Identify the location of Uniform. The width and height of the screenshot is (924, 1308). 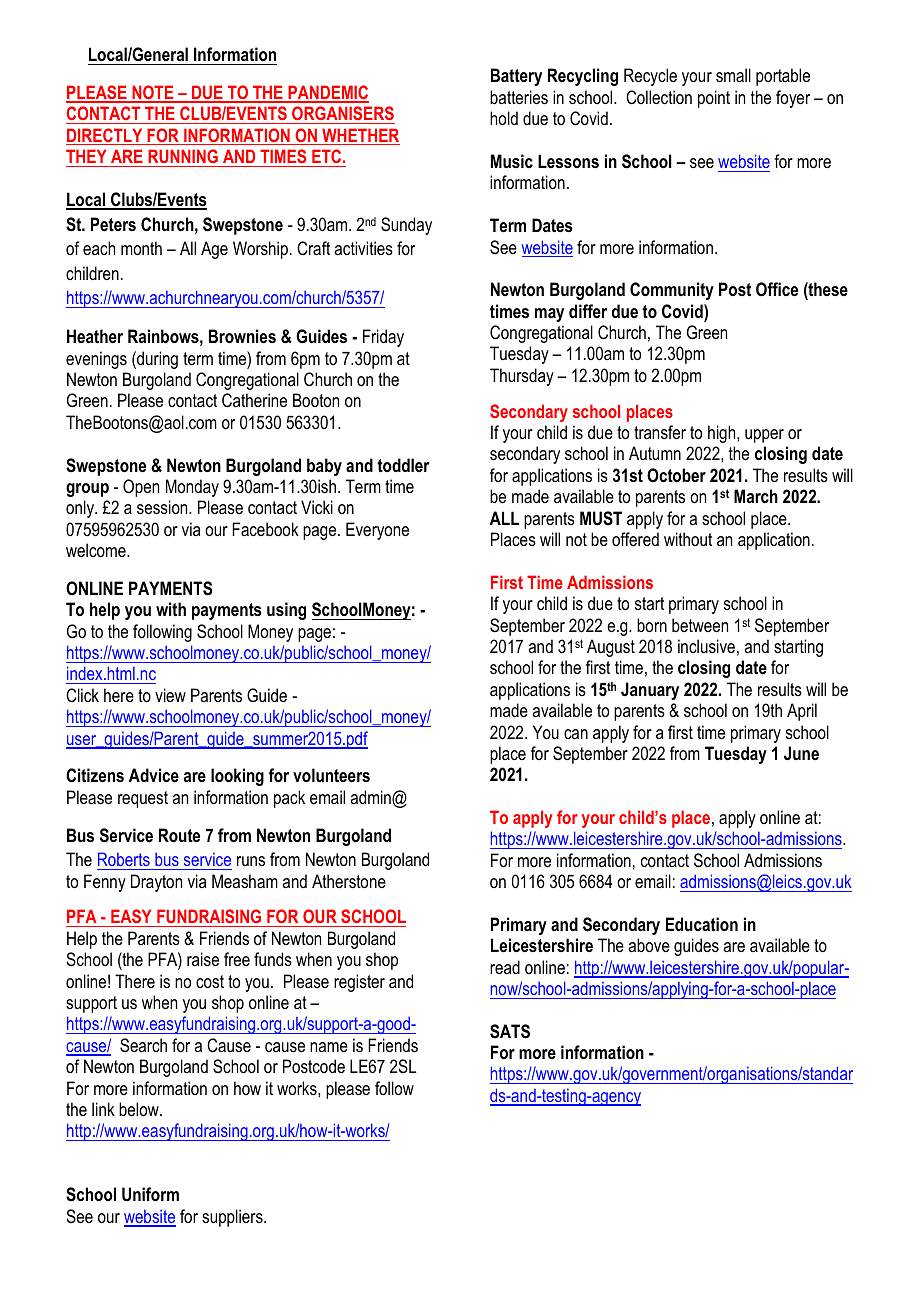
(150, 1194).
